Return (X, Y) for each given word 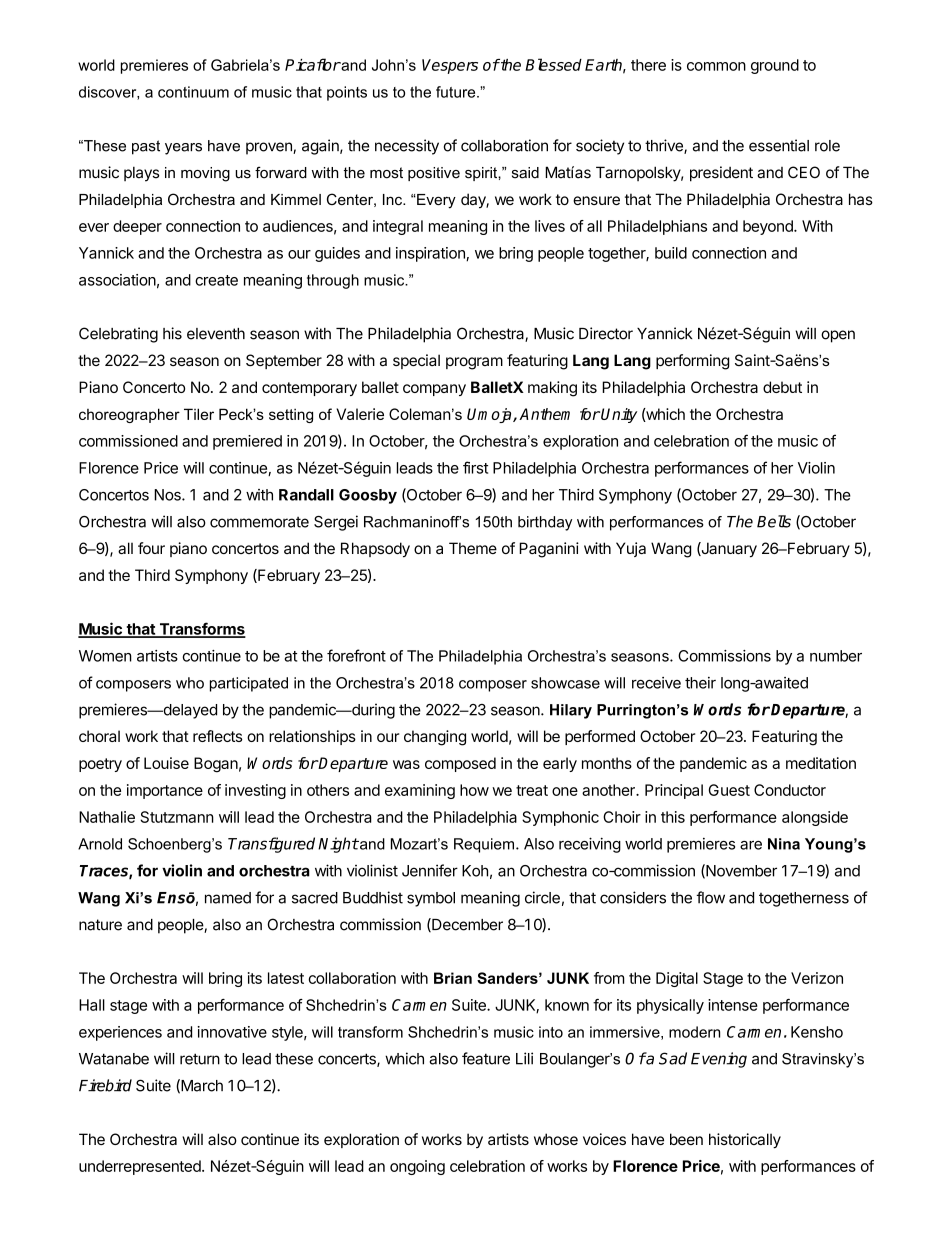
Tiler (199, 414)
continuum (193, 92)
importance (165, 791)
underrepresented (141, 1167)
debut (782, 387)
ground (775, 66)
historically (745, 1141)
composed (460, 764)
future (457, 92)
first (475, 467)
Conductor (790, 790)
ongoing (417, 1167)
